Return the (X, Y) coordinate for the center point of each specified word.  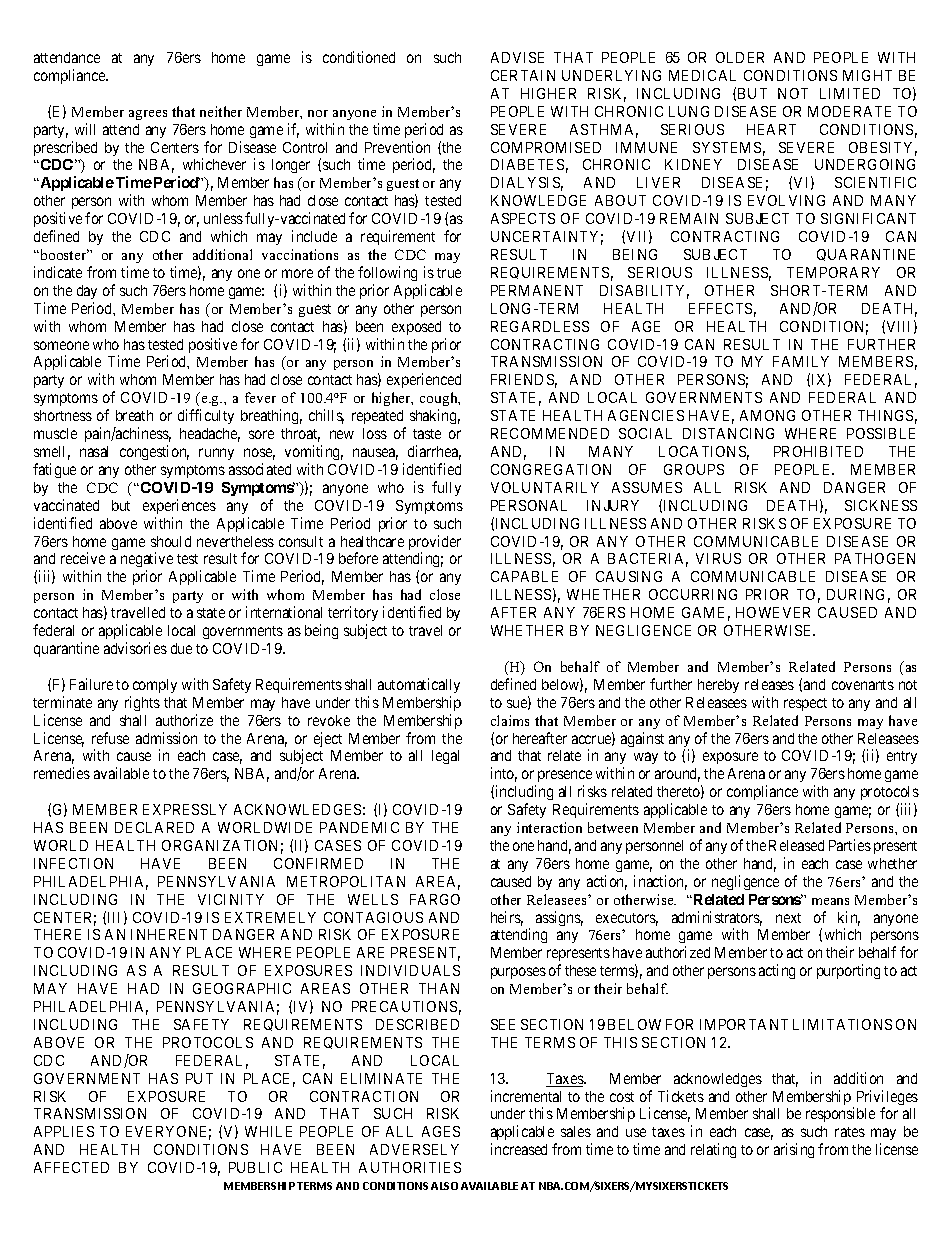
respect (805, 704)
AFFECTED (71, 1167)
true (449, 273)
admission (166, 738)
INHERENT (169, 934)
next (788, 918)
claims (510, 720)
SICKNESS (881, 505)
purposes (518, 973)
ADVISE (517, 57)
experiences (179, 506)
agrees (148, 115)
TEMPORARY (833, 272)
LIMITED (850, 93)
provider (435, 544)
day (87, 292)
